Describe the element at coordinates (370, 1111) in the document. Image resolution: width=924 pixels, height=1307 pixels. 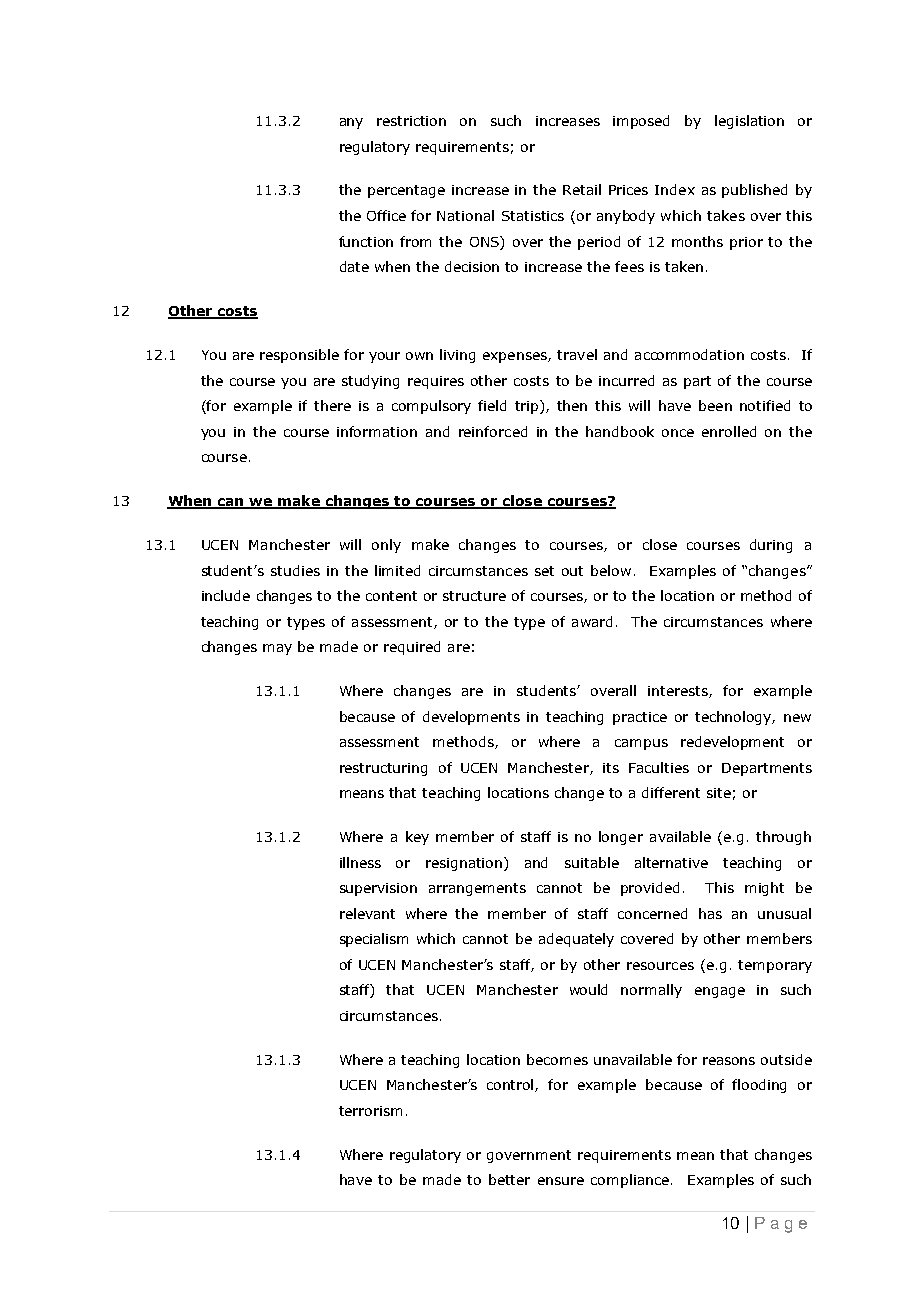
I see `terrorism` at that location.
